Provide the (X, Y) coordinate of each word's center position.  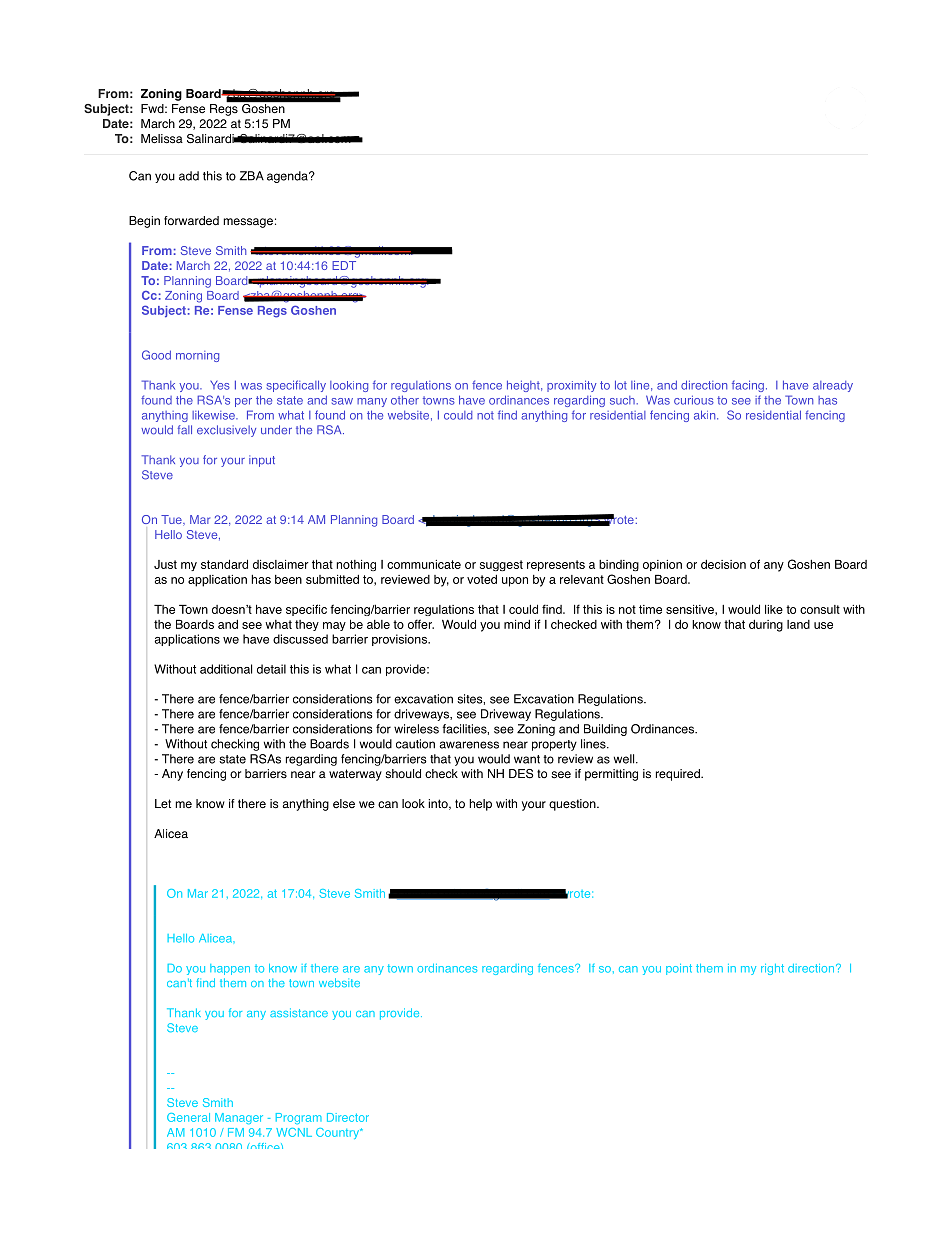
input (262, 461)
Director (348, 1117)
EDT (344, 265)
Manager (239, 1118)
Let (163, 804)
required (679, 775)
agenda (288, 177)
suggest (501, 565)
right (772, 969)
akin (706, 415)
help (480, 805)
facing (748, 386)
